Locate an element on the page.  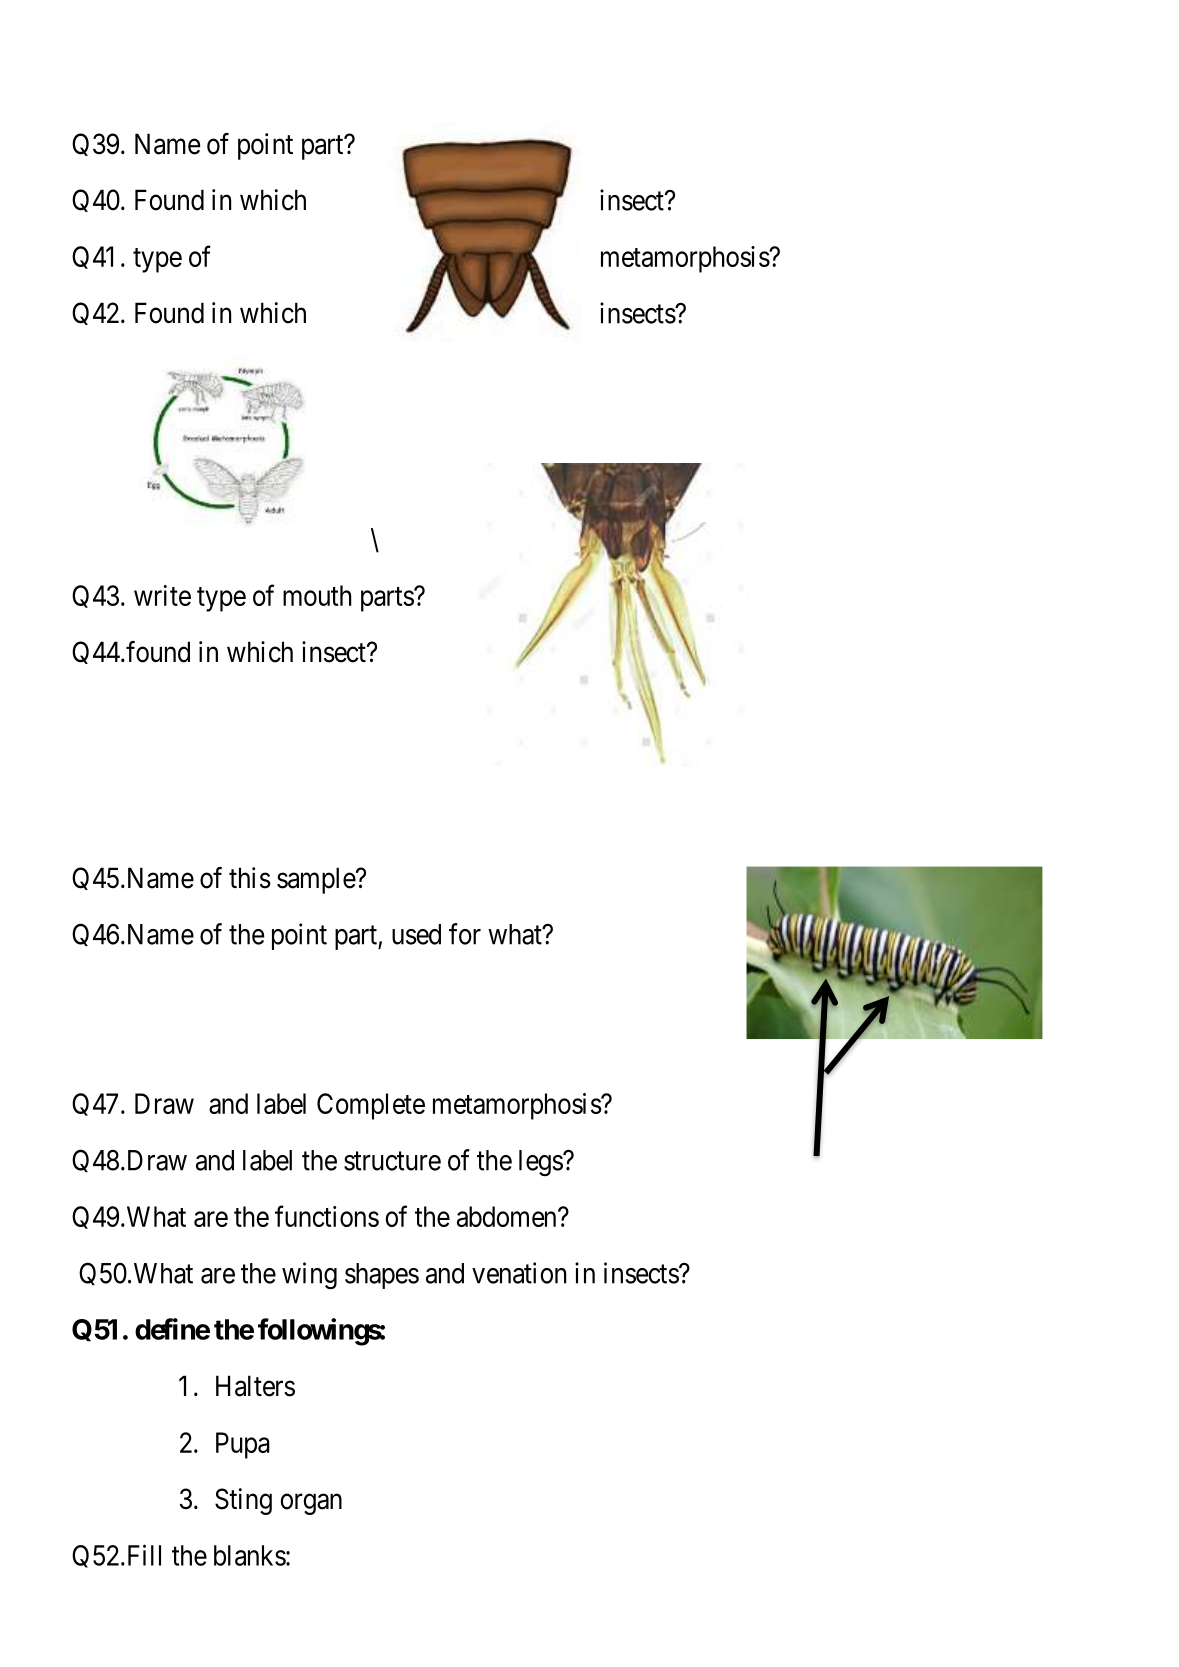
for is located at coordinates (465, 934).
